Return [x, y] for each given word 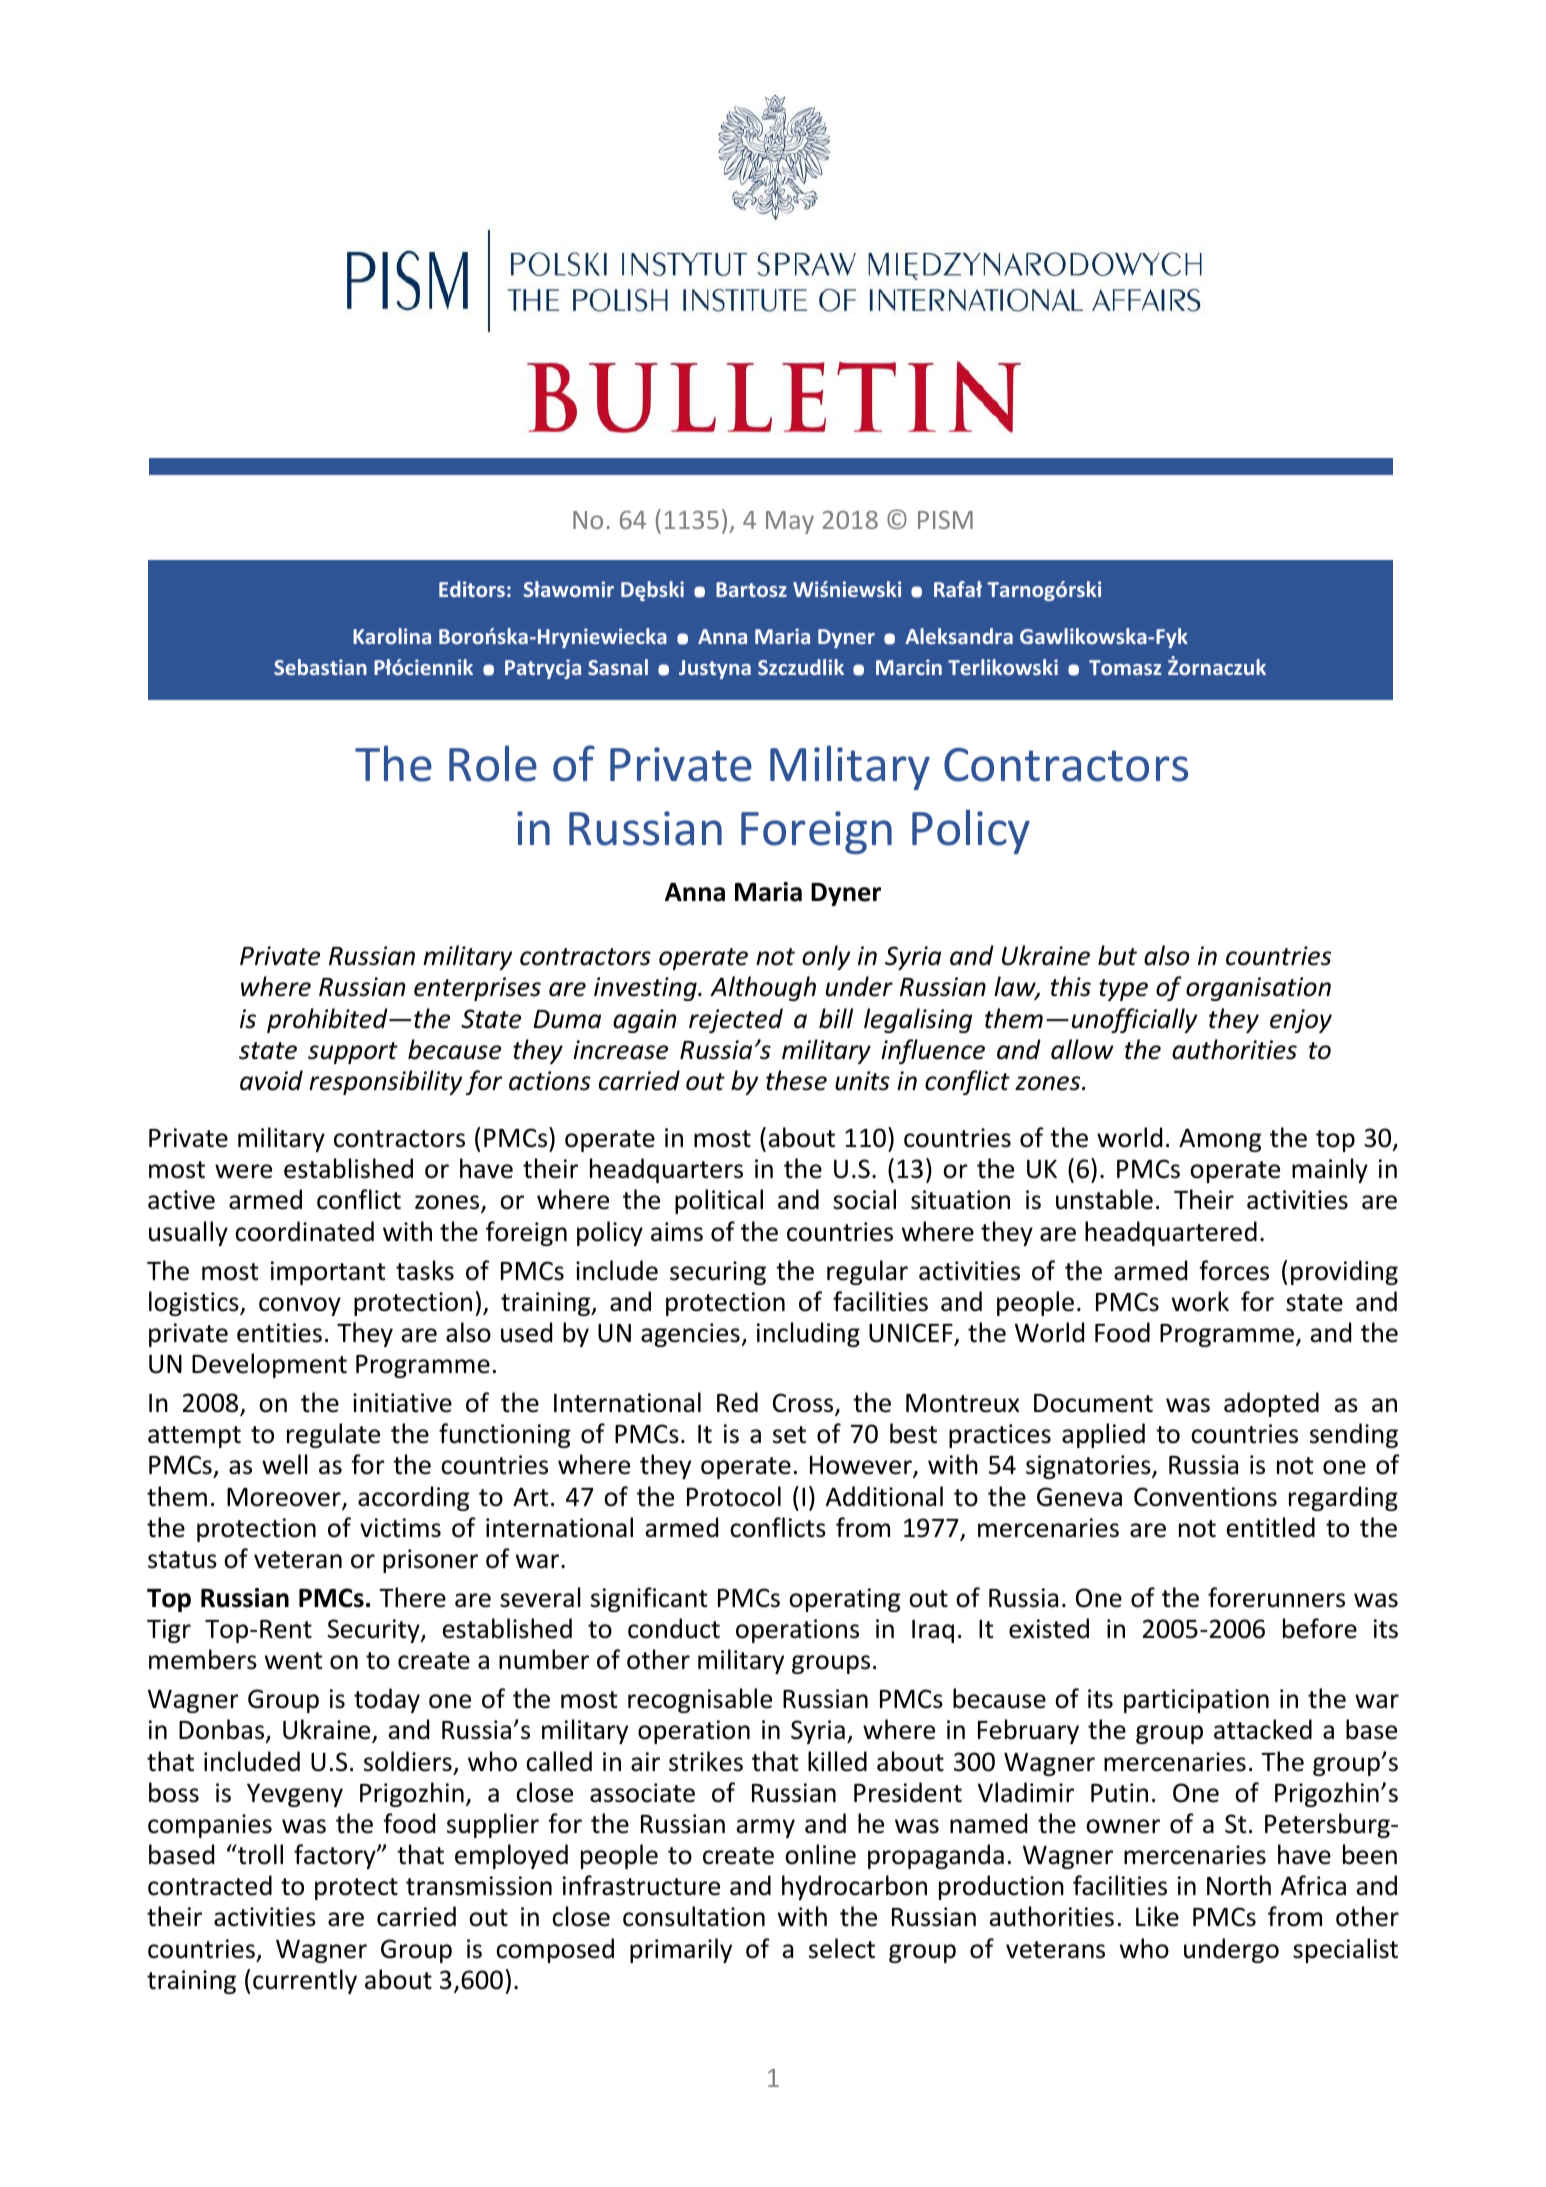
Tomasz [1125, 667]
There [412, 1597]
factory [336, 1856]
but [1117, 955]
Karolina [392, 636]
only [826, 957]
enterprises [477, 989]
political [719, 1201]
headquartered [1171, 1233]
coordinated [304, 1231]
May [790, 522]
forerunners [1276, 1597]
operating [844, 1600]
